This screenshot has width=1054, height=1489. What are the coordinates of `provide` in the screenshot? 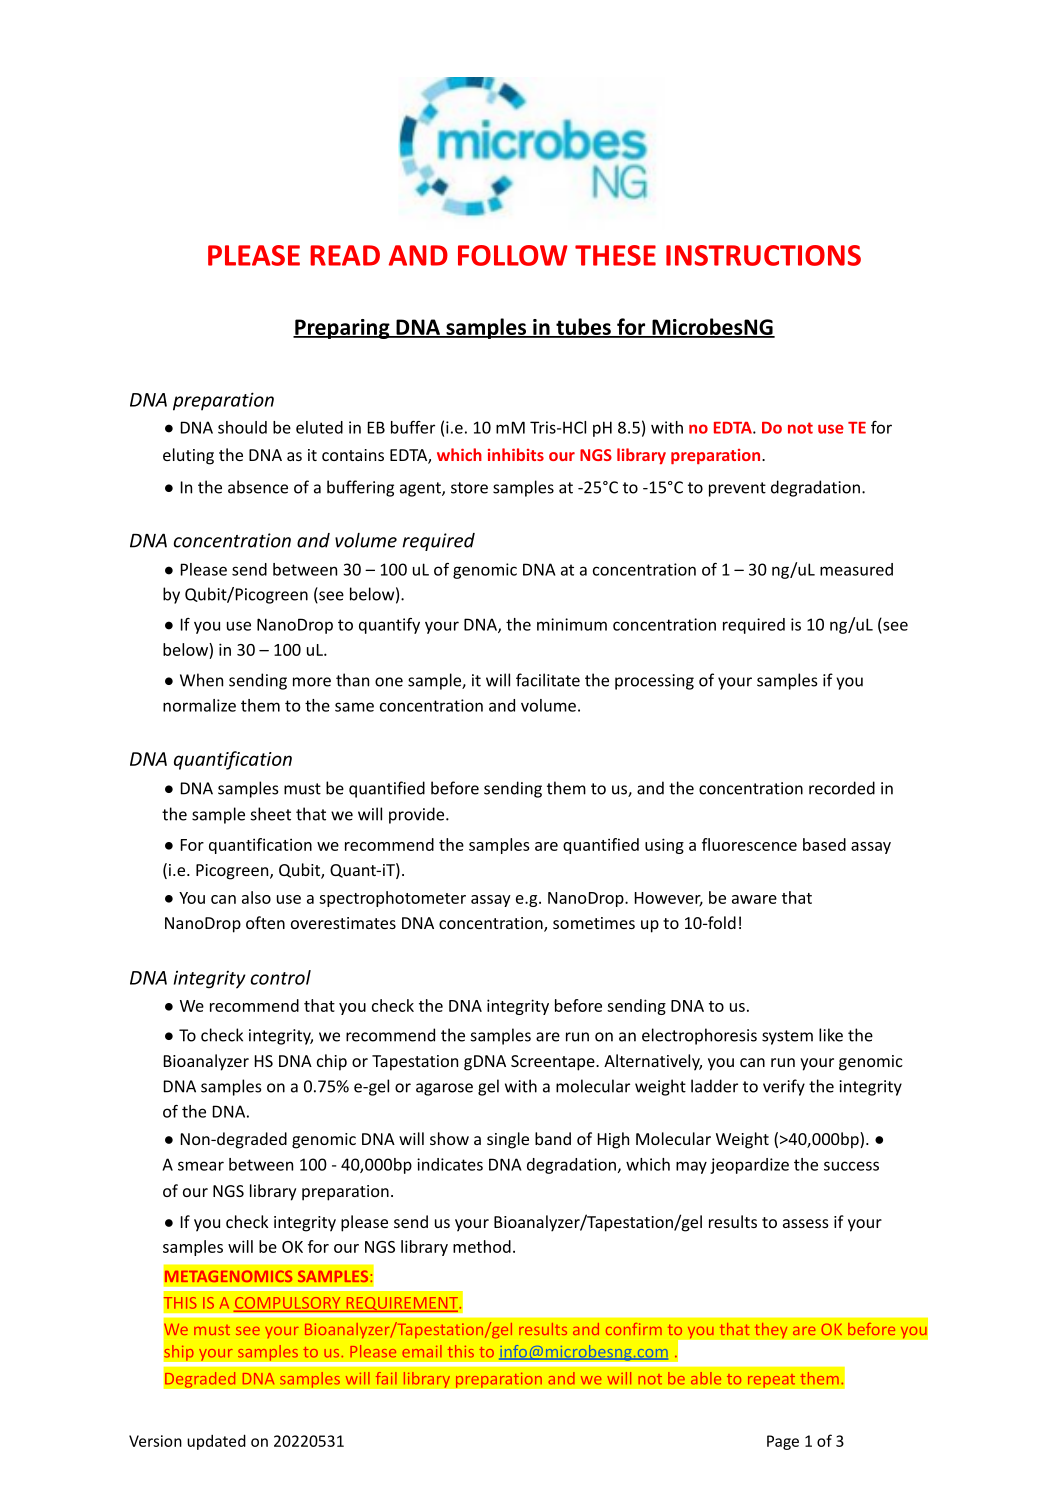 It's located at (418, 815).
